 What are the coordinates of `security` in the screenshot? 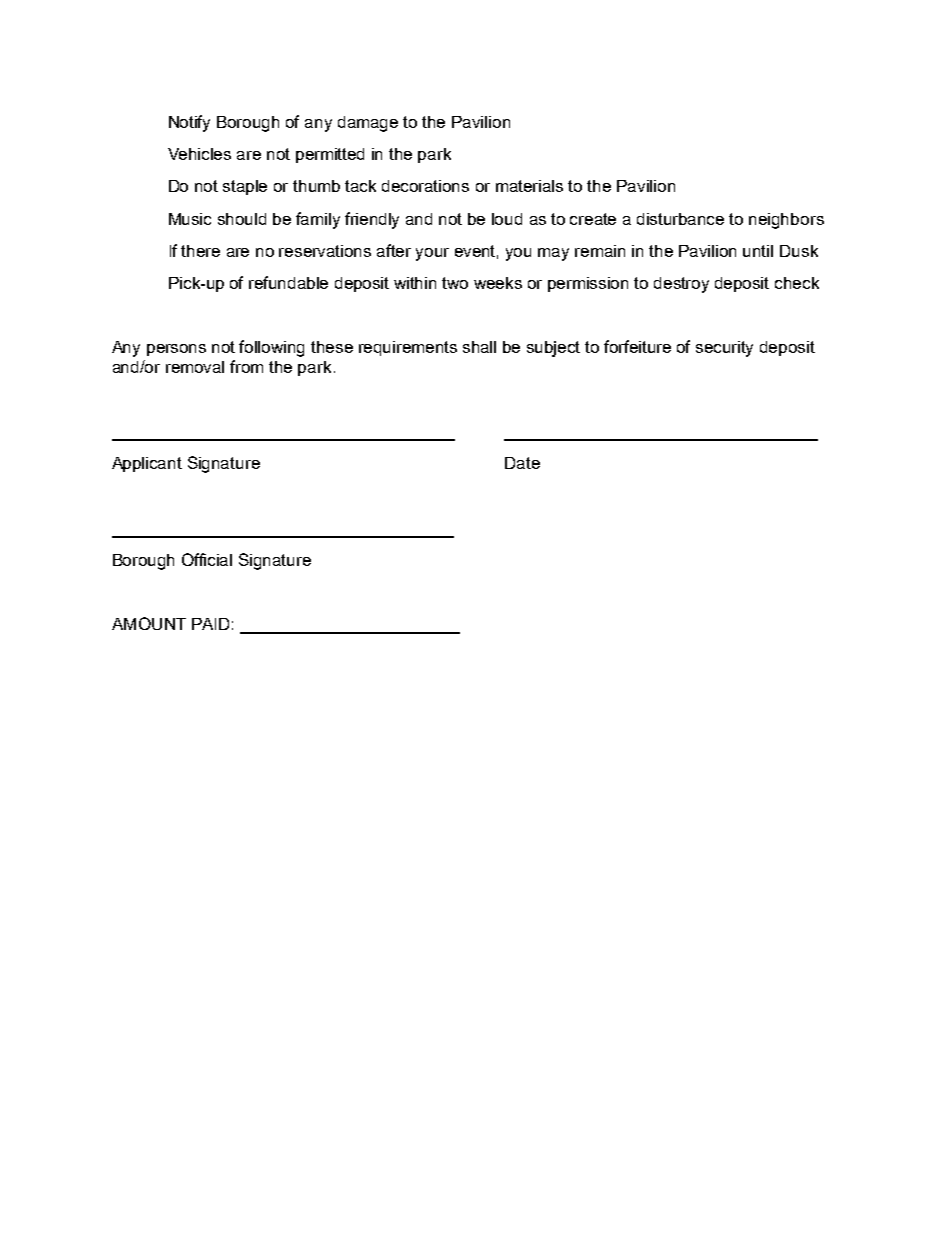 It's located at (724, 349).
